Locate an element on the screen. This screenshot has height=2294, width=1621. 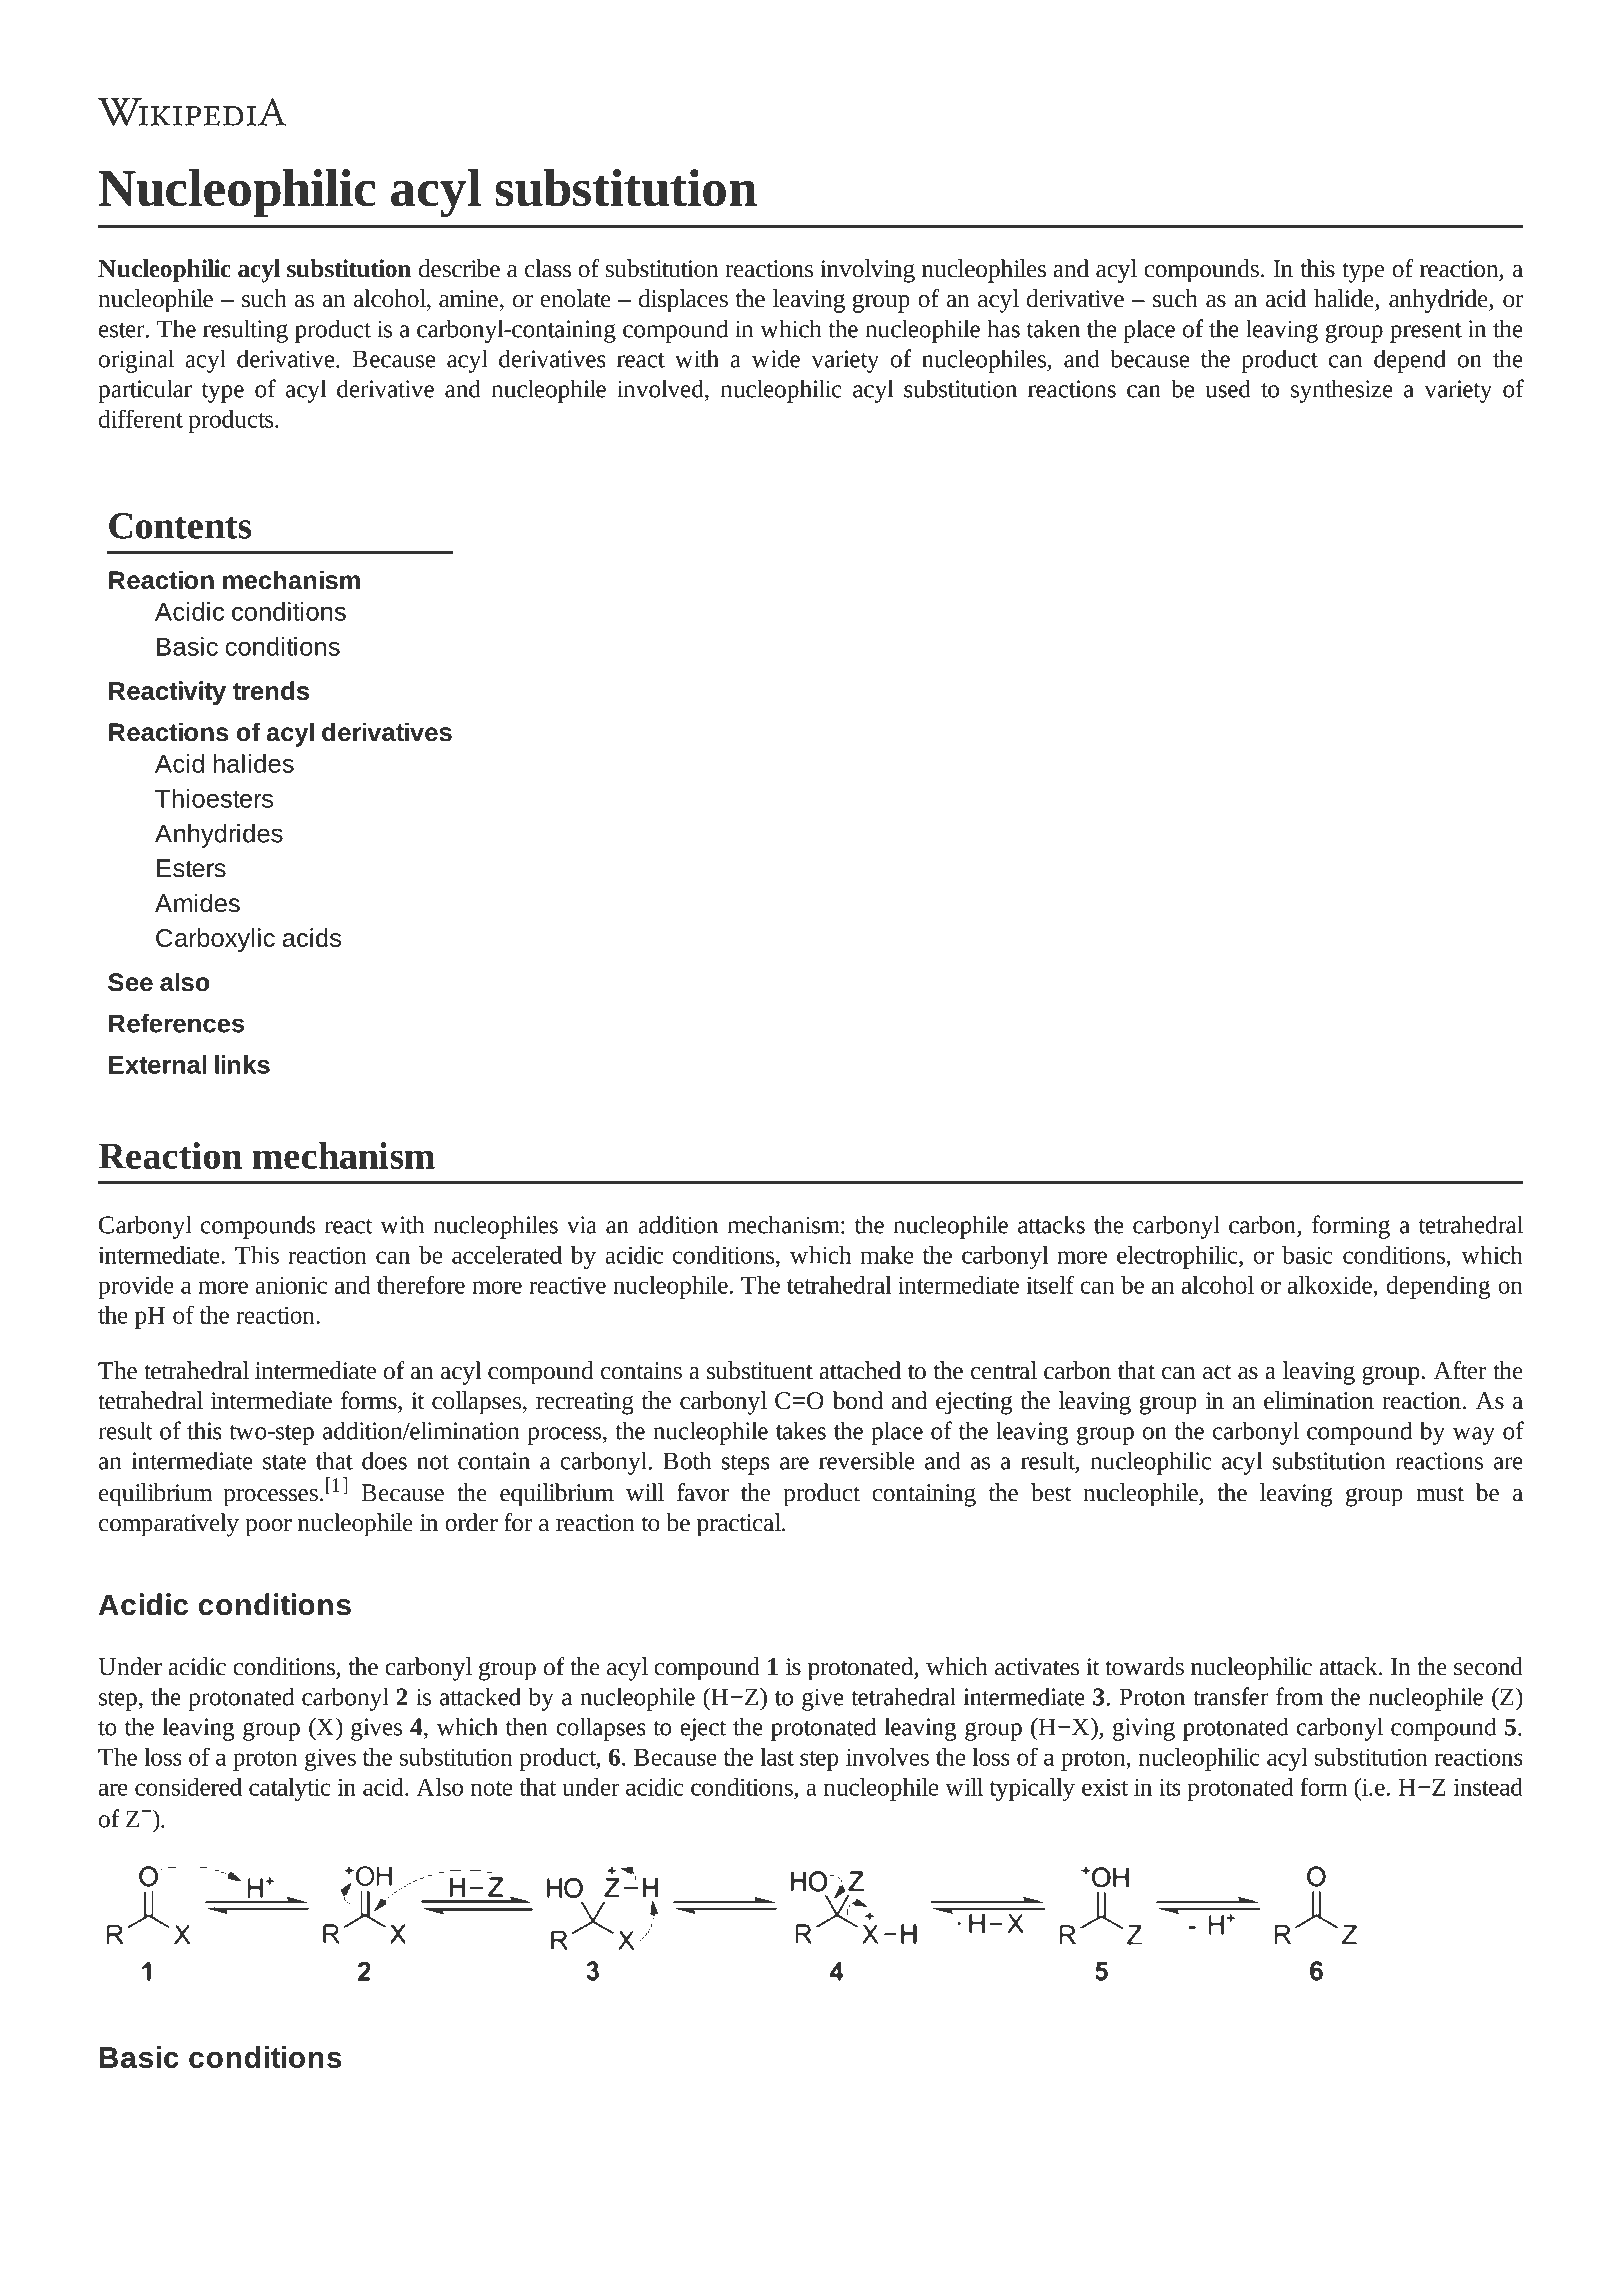
last is located at coordinates (777, 1757).
